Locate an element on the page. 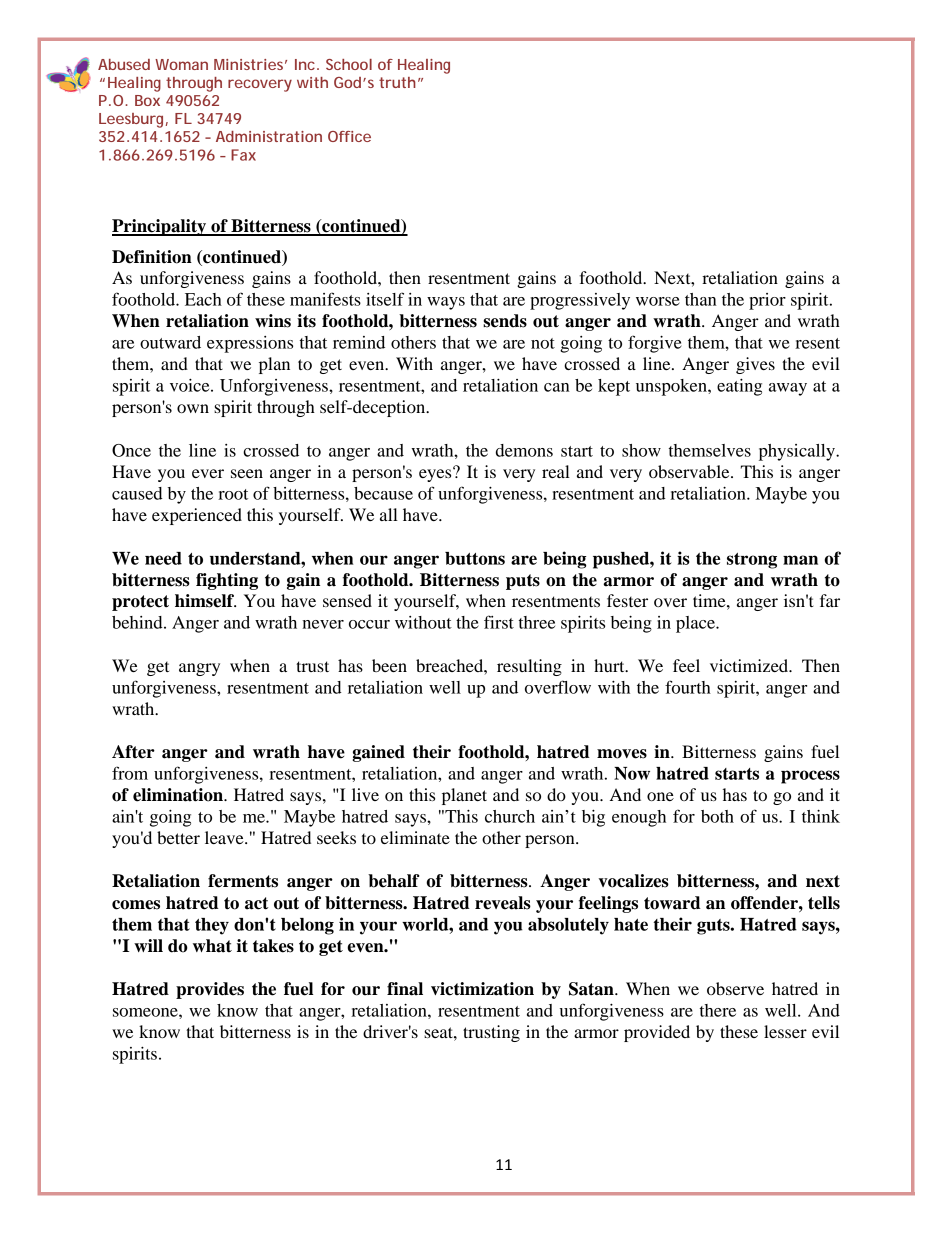 Image resolution: width=952 pixels, height=1233 pixels. victimization is located at coordinates (482, 989).
